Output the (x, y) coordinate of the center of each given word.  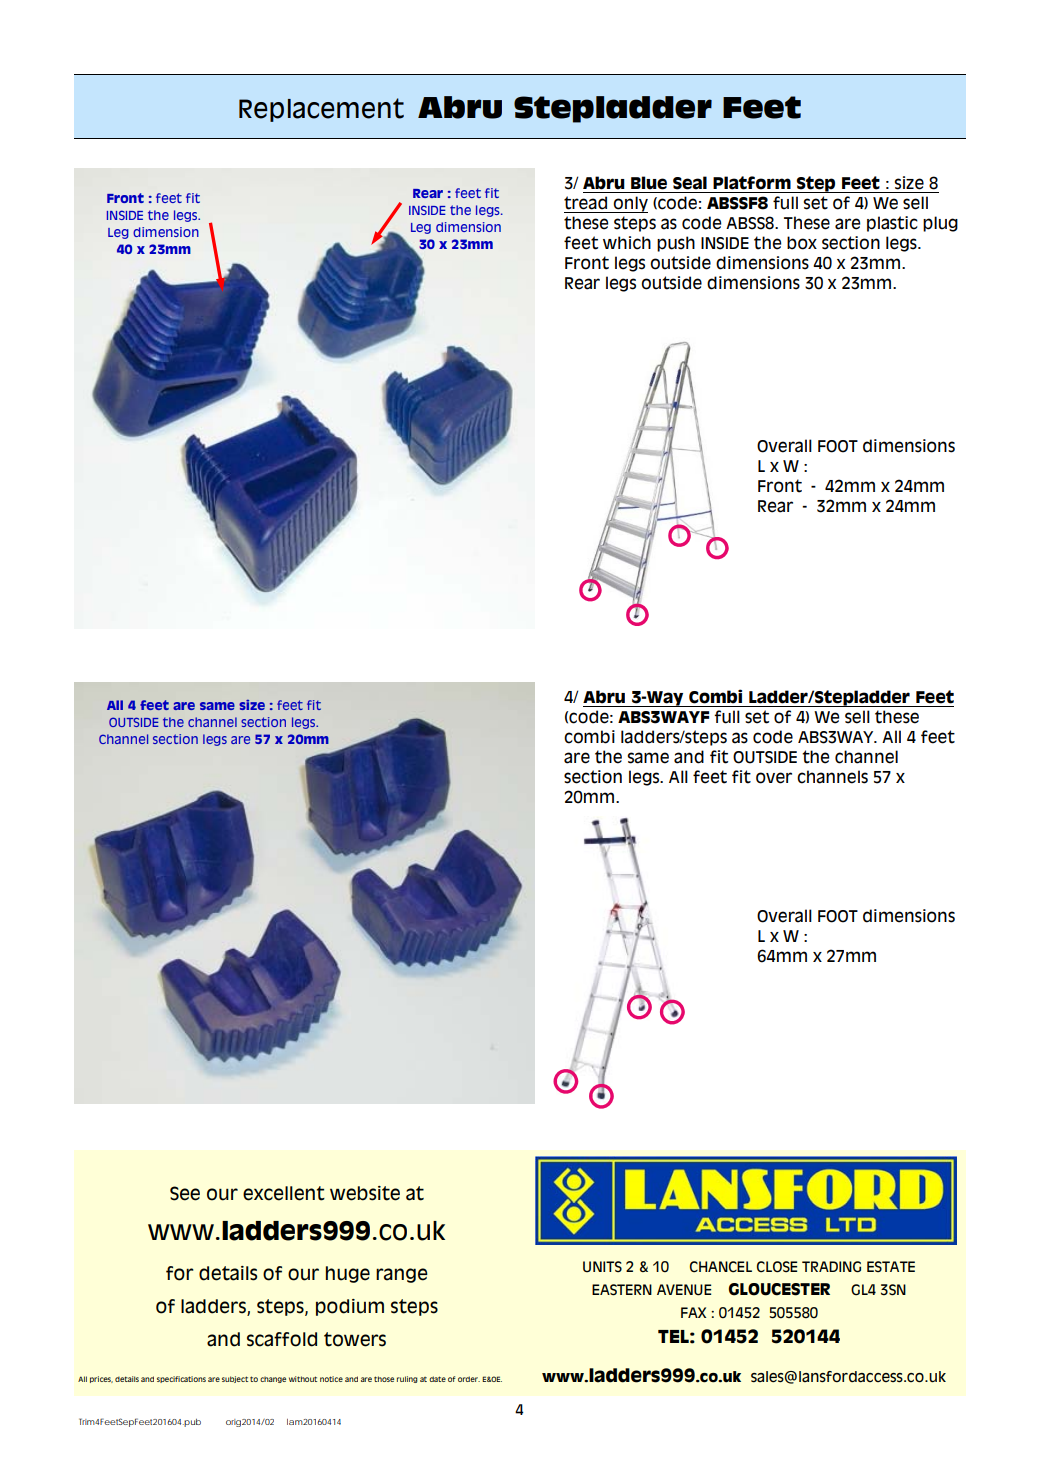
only (630, 204)
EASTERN (622, 1290)
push (676, 244)
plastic (892, 224)
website (365, 1193)
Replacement (321, 110)
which (627, 243)
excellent (284, 1193)
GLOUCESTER (779, 1289)
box (802, 243)
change (273, 1380)
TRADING (831, 1267)
